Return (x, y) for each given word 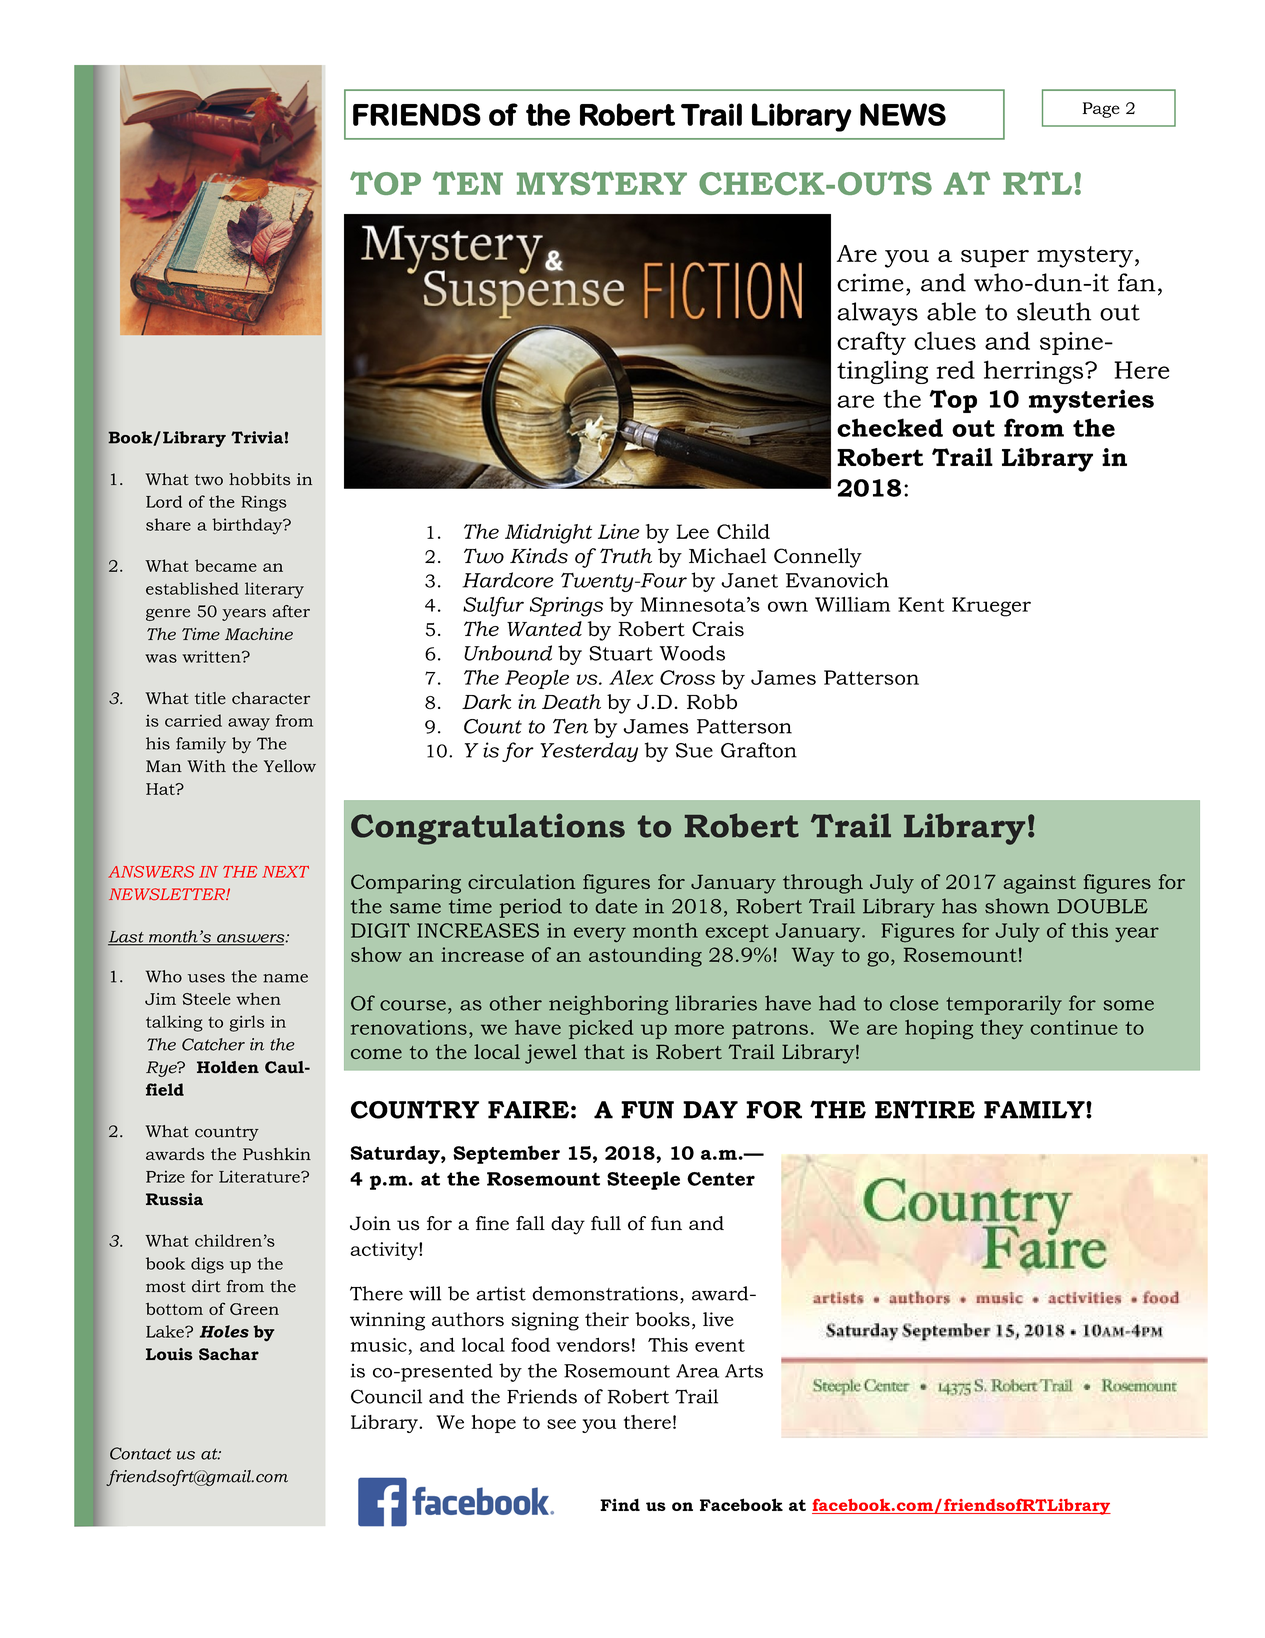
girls (246, 1023)
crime (870, 282)
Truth (626, 556)
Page (1101, 110)
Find (620, 1504)
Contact (140, 1453)
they (1001, 1029)
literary (274, 590)
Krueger (991, 607)
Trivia (257, 437)
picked (601, 1029)
